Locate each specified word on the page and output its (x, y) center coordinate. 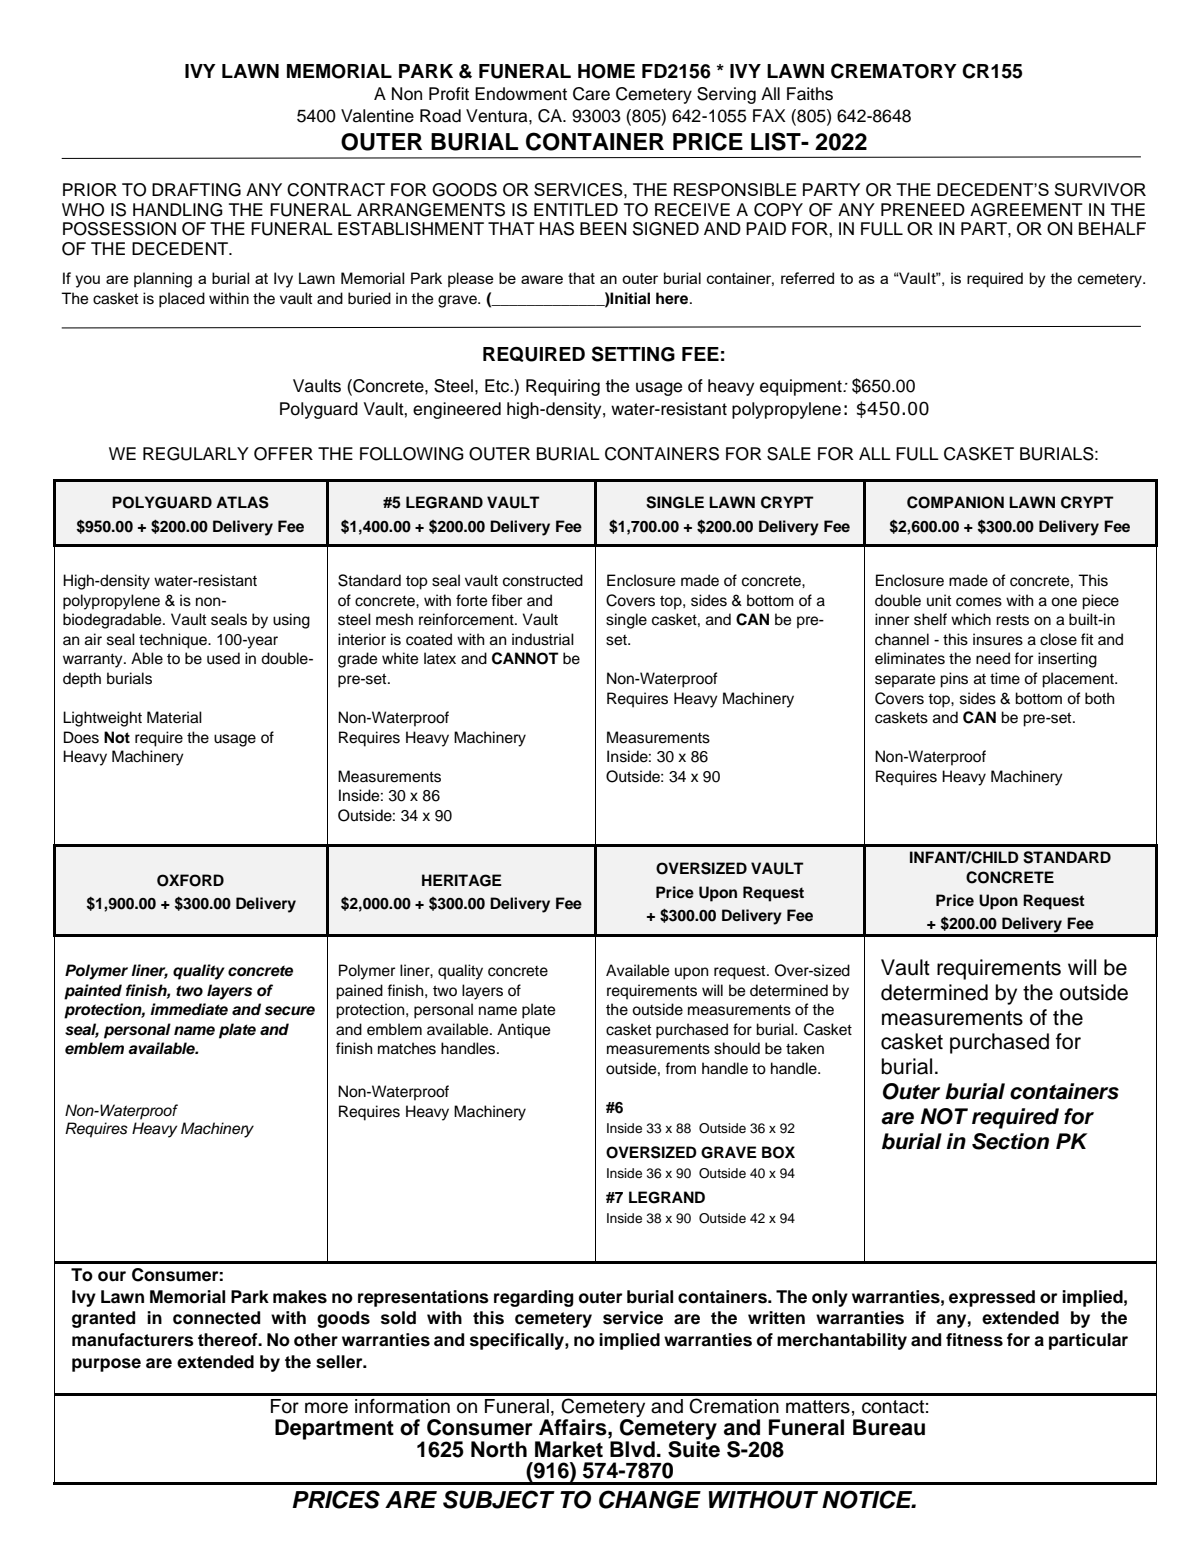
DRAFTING (196, 190)
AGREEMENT (1026, 210)
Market (569, 1449)
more (326, 1408)
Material (174, 717)
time (1005, 678)
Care (591, 94)
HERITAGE (462, 880)
